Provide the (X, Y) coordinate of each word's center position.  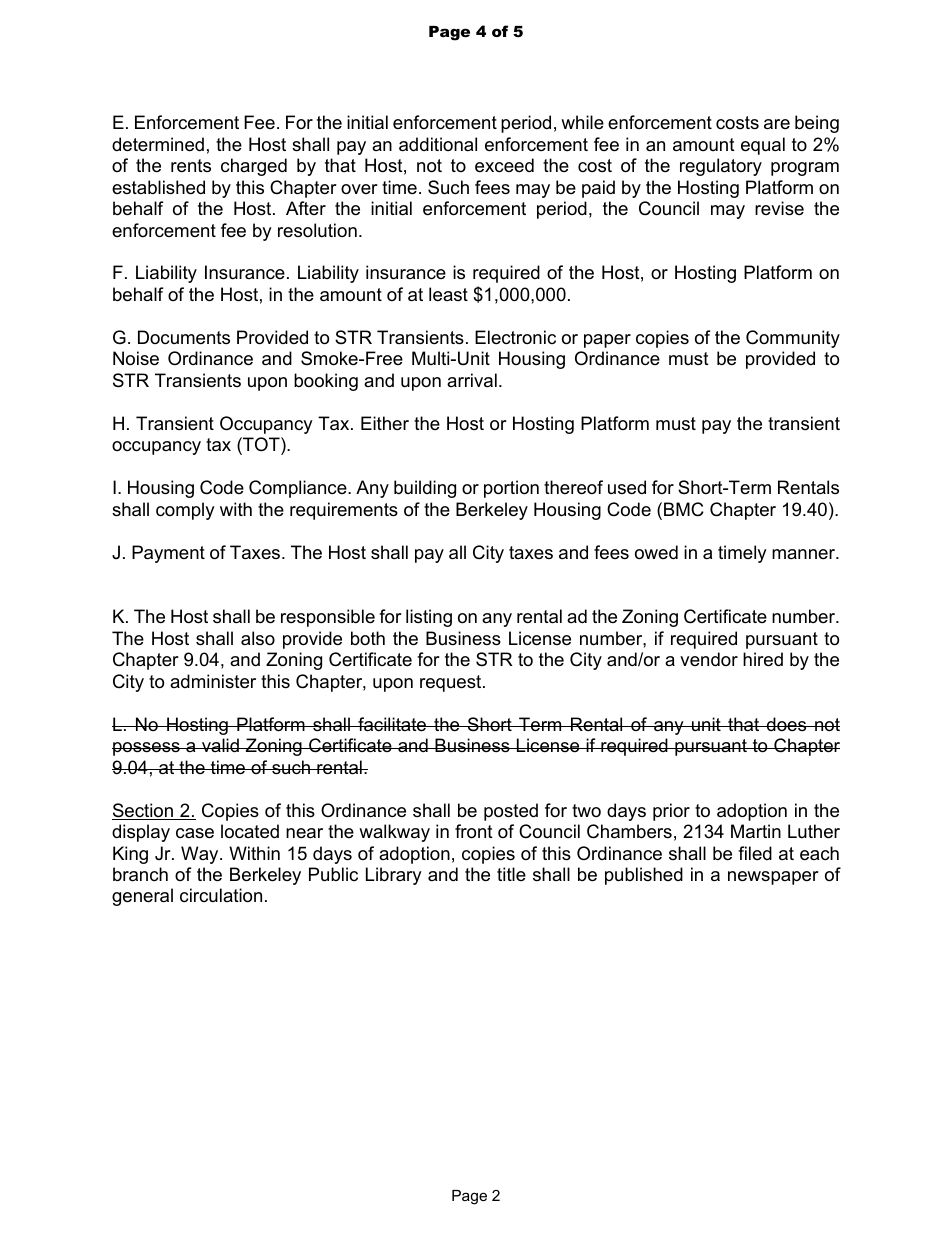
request (452, 683)
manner (805, 554)
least (448, 294)
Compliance (299, 489)
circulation (221, 895)
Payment (168, 554)
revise (779, 208)
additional (438, 144)
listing (429, 618)
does (787, 724)
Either (385, 423)
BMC (684, 509)
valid (220, 745)
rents (191, 166)
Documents (184, 337)
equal (763, 146)
